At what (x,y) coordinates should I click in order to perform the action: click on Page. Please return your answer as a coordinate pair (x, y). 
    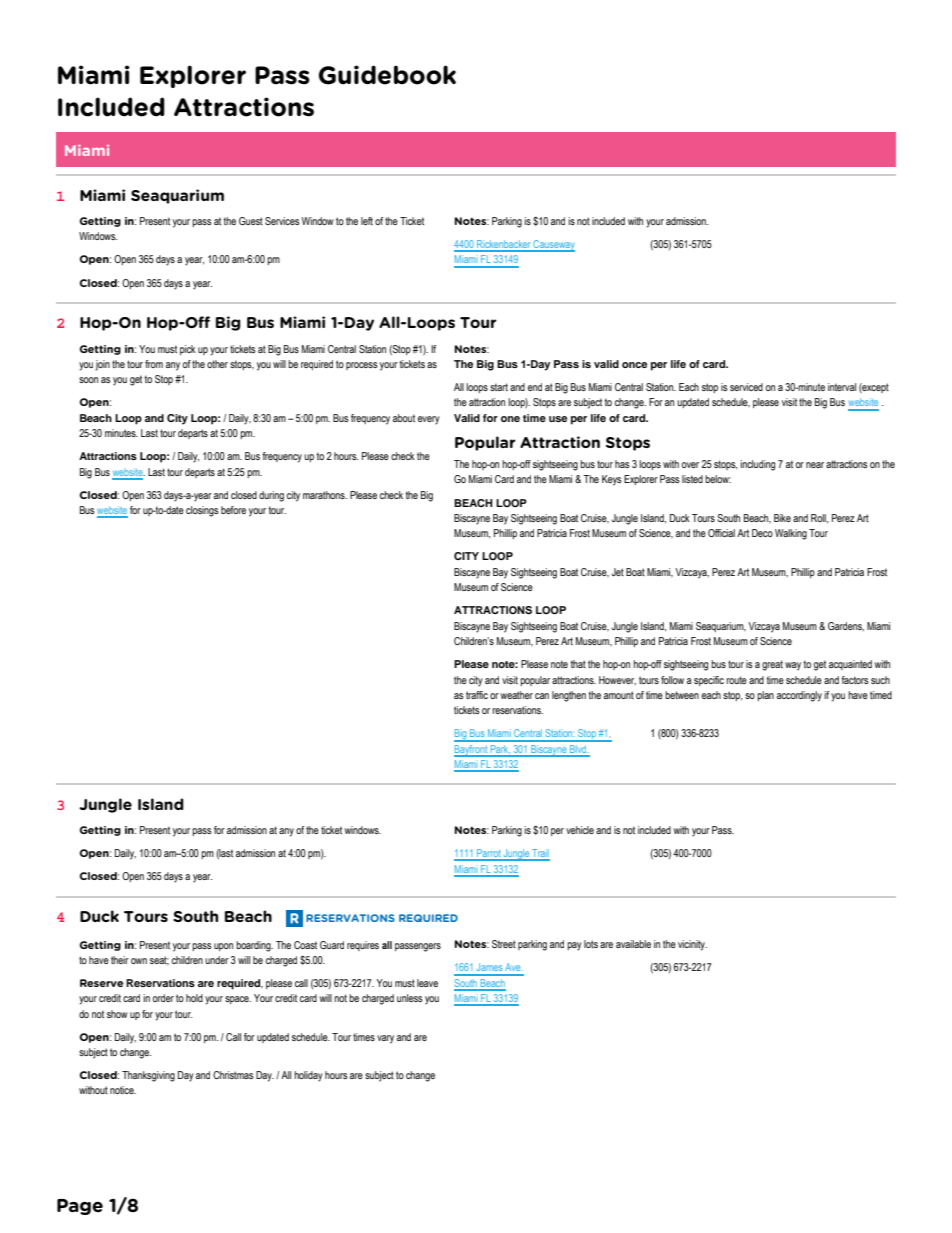
    Looking at the image, I should click on (80, 1207).
